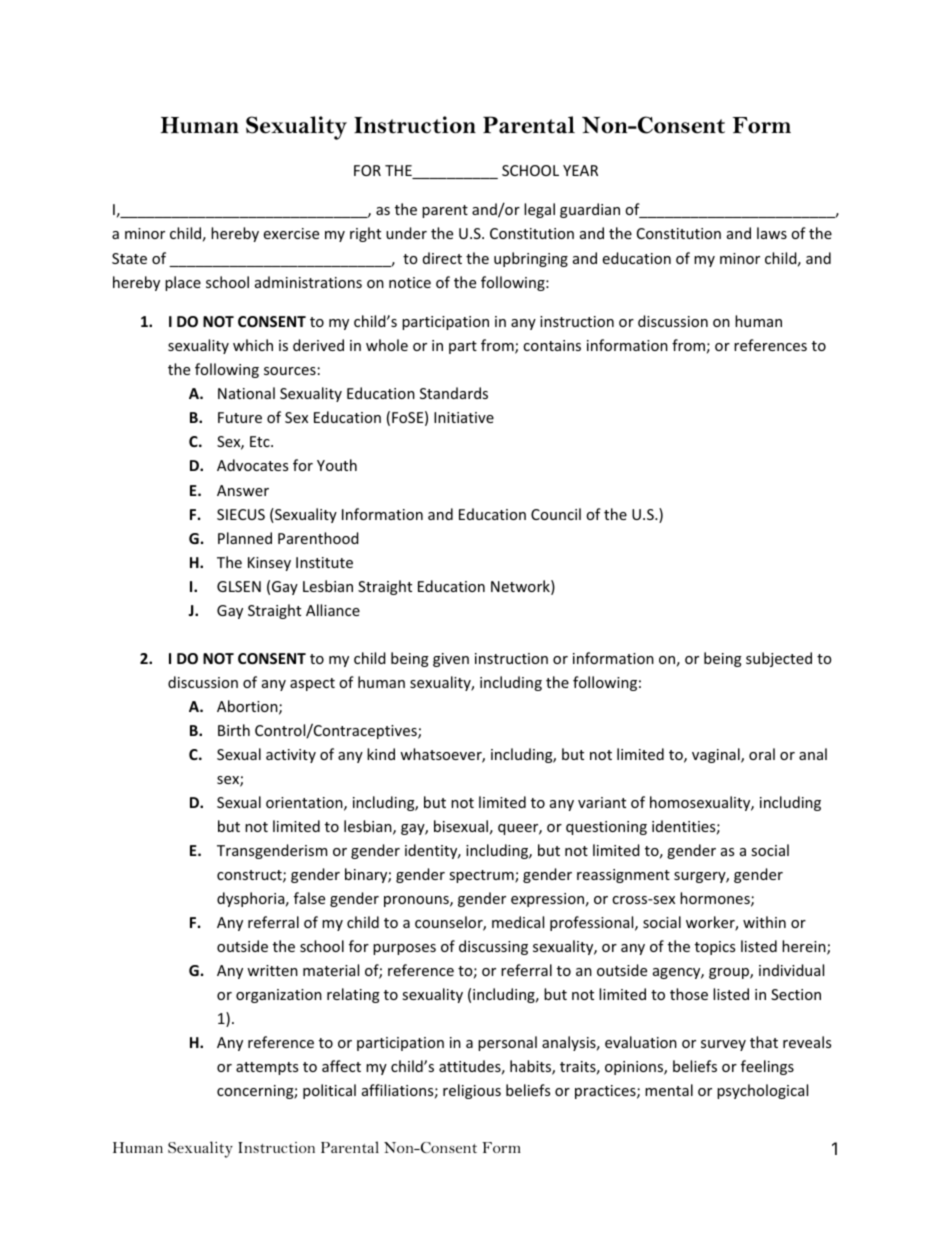 Image resolution: width=952 pixels, height=1233 pixels. What do you see at coordinates (539, 210) in the screenshot?
I see `legal` at bounding box center [539, 210].
